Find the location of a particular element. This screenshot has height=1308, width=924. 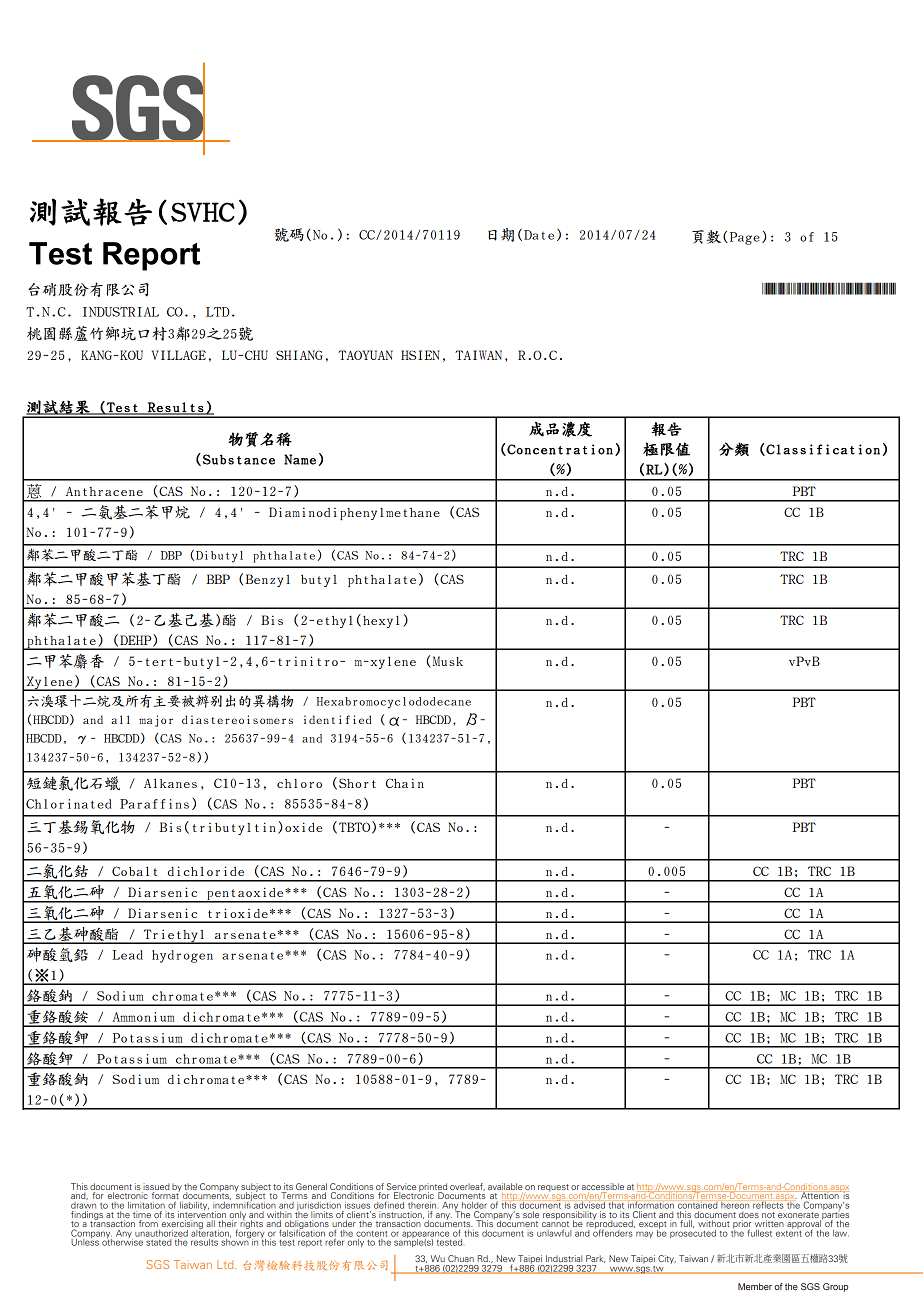

Musk is located at coordinates (446, 662).
